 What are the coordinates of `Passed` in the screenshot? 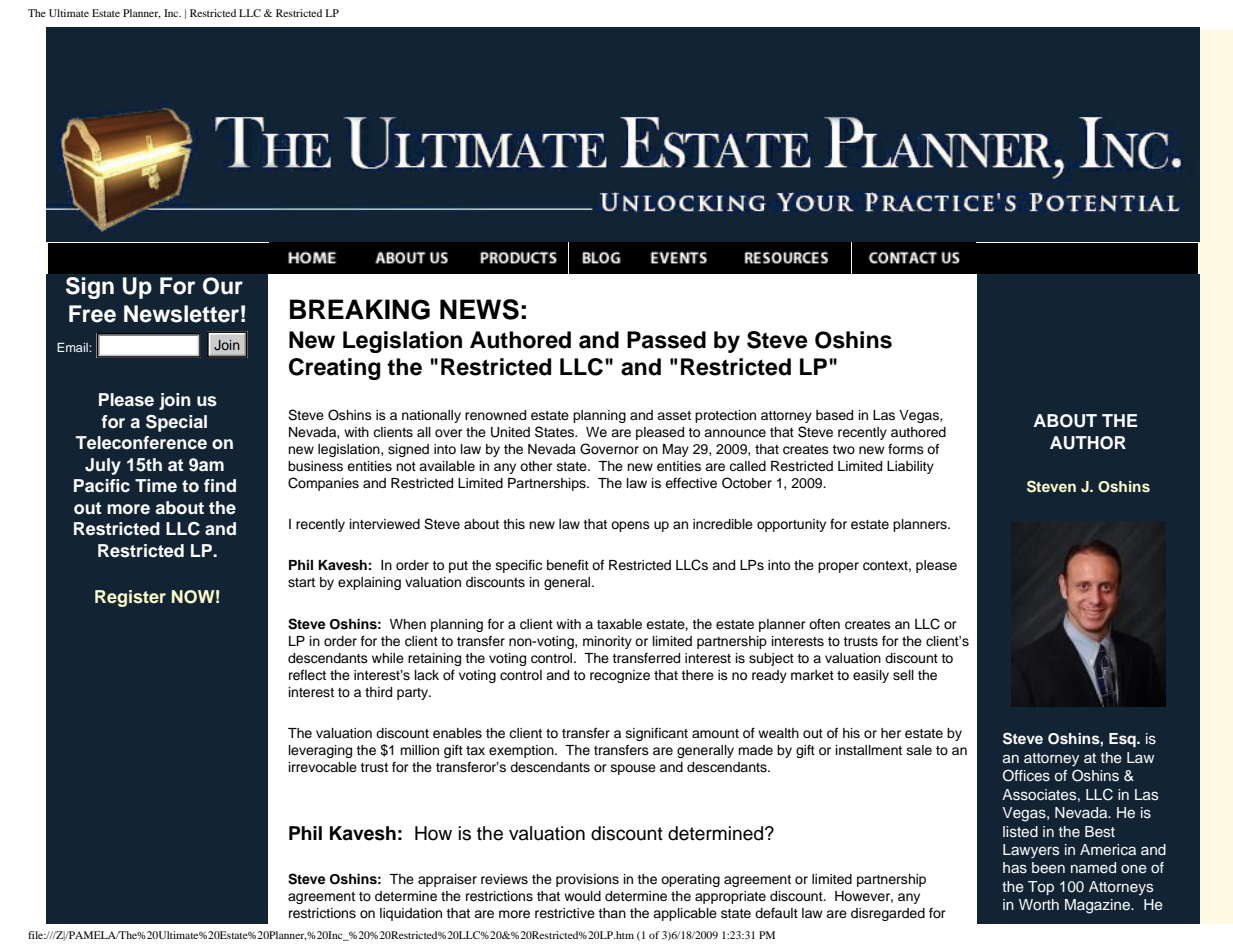 It's located at (666, 340).
